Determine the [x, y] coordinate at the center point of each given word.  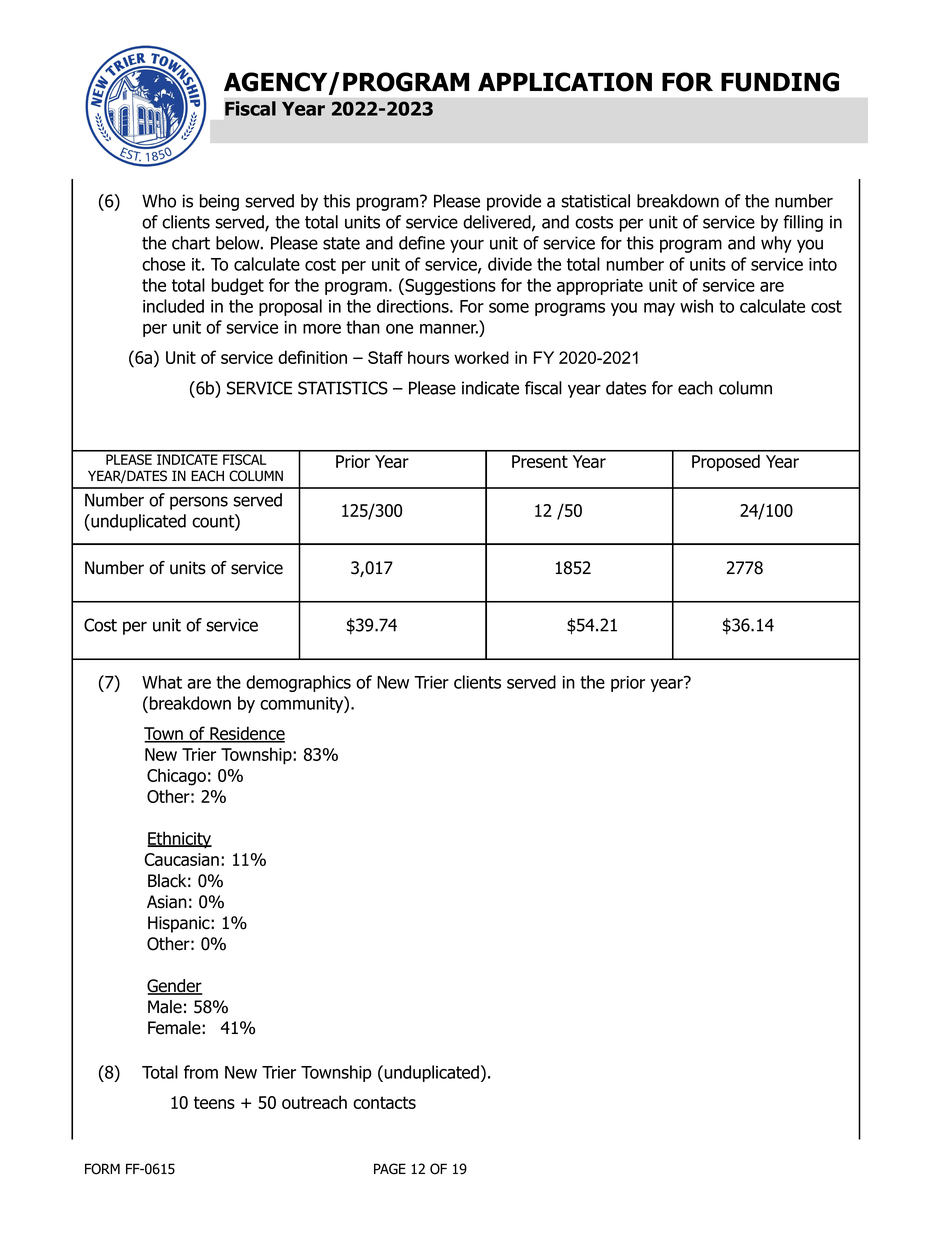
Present [540, 461]
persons [199, 503]
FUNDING [780, 82]
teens [214, 1102]
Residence [246, 734]
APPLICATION [565, 82]
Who [159, 201]
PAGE [390, 1169]
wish [696, 306]
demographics [298, 683]
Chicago [176, 777]
